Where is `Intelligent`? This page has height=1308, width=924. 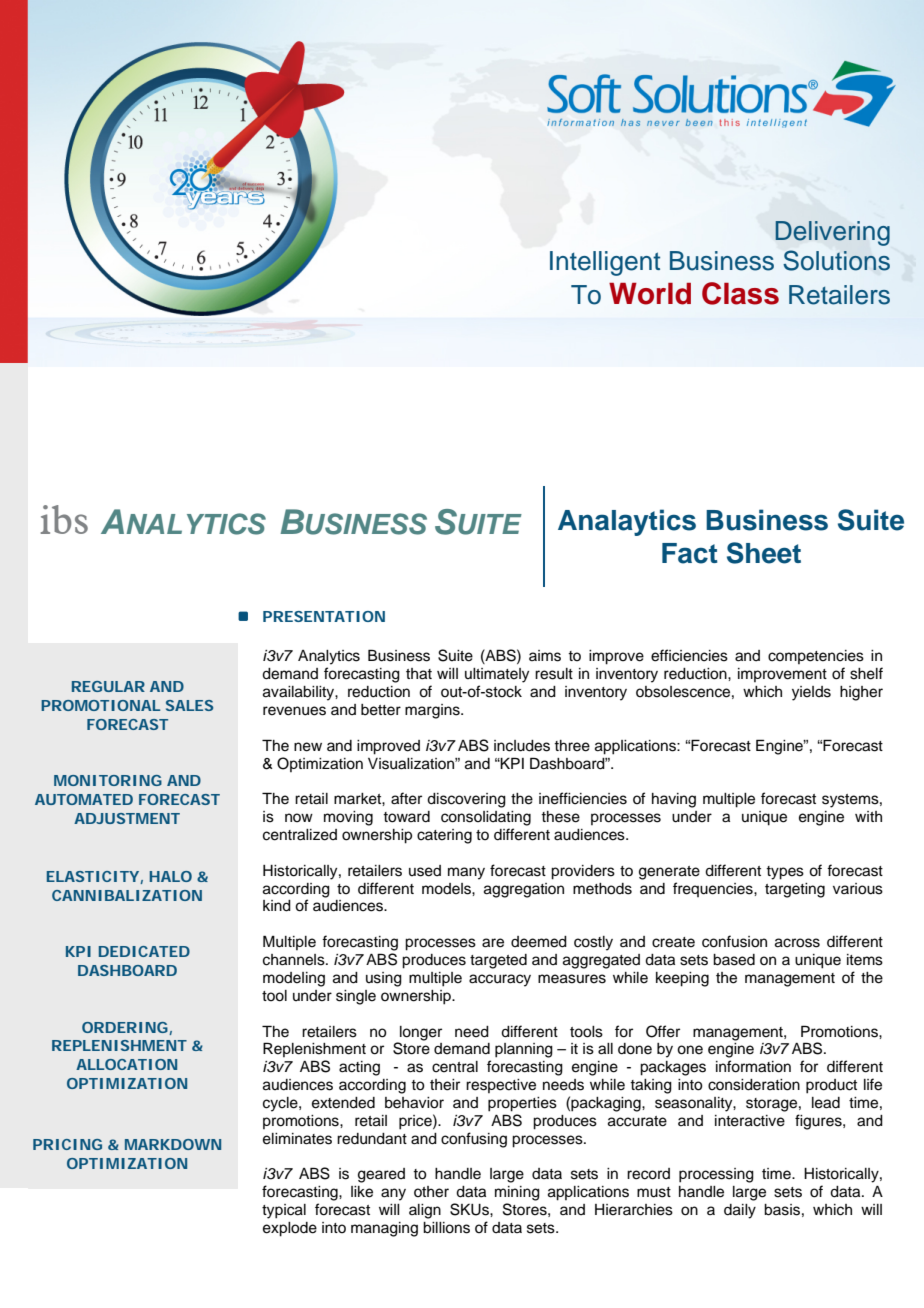
Intelligent is located at coordinates (605, 263).
